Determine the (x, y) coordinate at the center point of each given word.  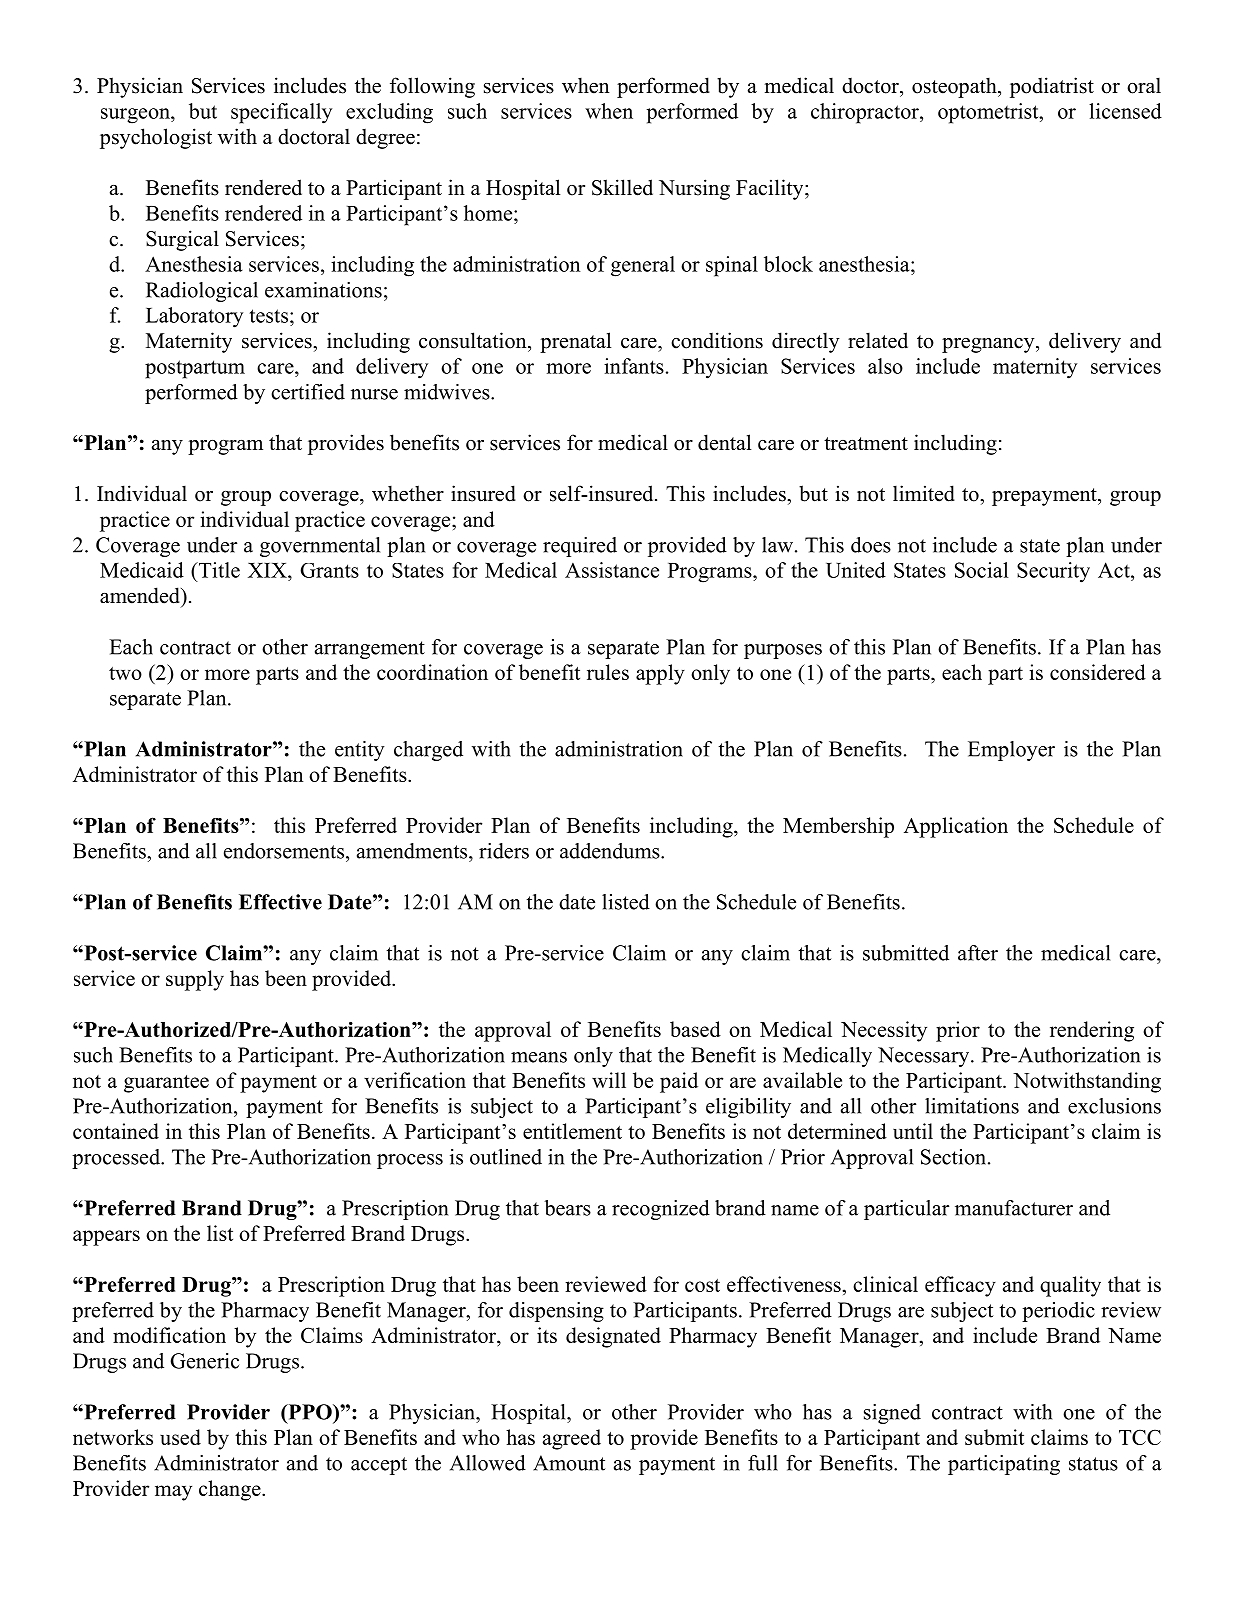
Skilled (622, 187)
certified (308, 392)
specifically (281, 113)
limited (924, 493)
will (609, 1080)
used (180, 1437)
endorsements (285, 851)
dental (724, 442)
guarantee (166, 1084)
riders (504, 851)
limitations (972, 1106)
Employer (1011, 751)
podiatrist (1052, 87)
